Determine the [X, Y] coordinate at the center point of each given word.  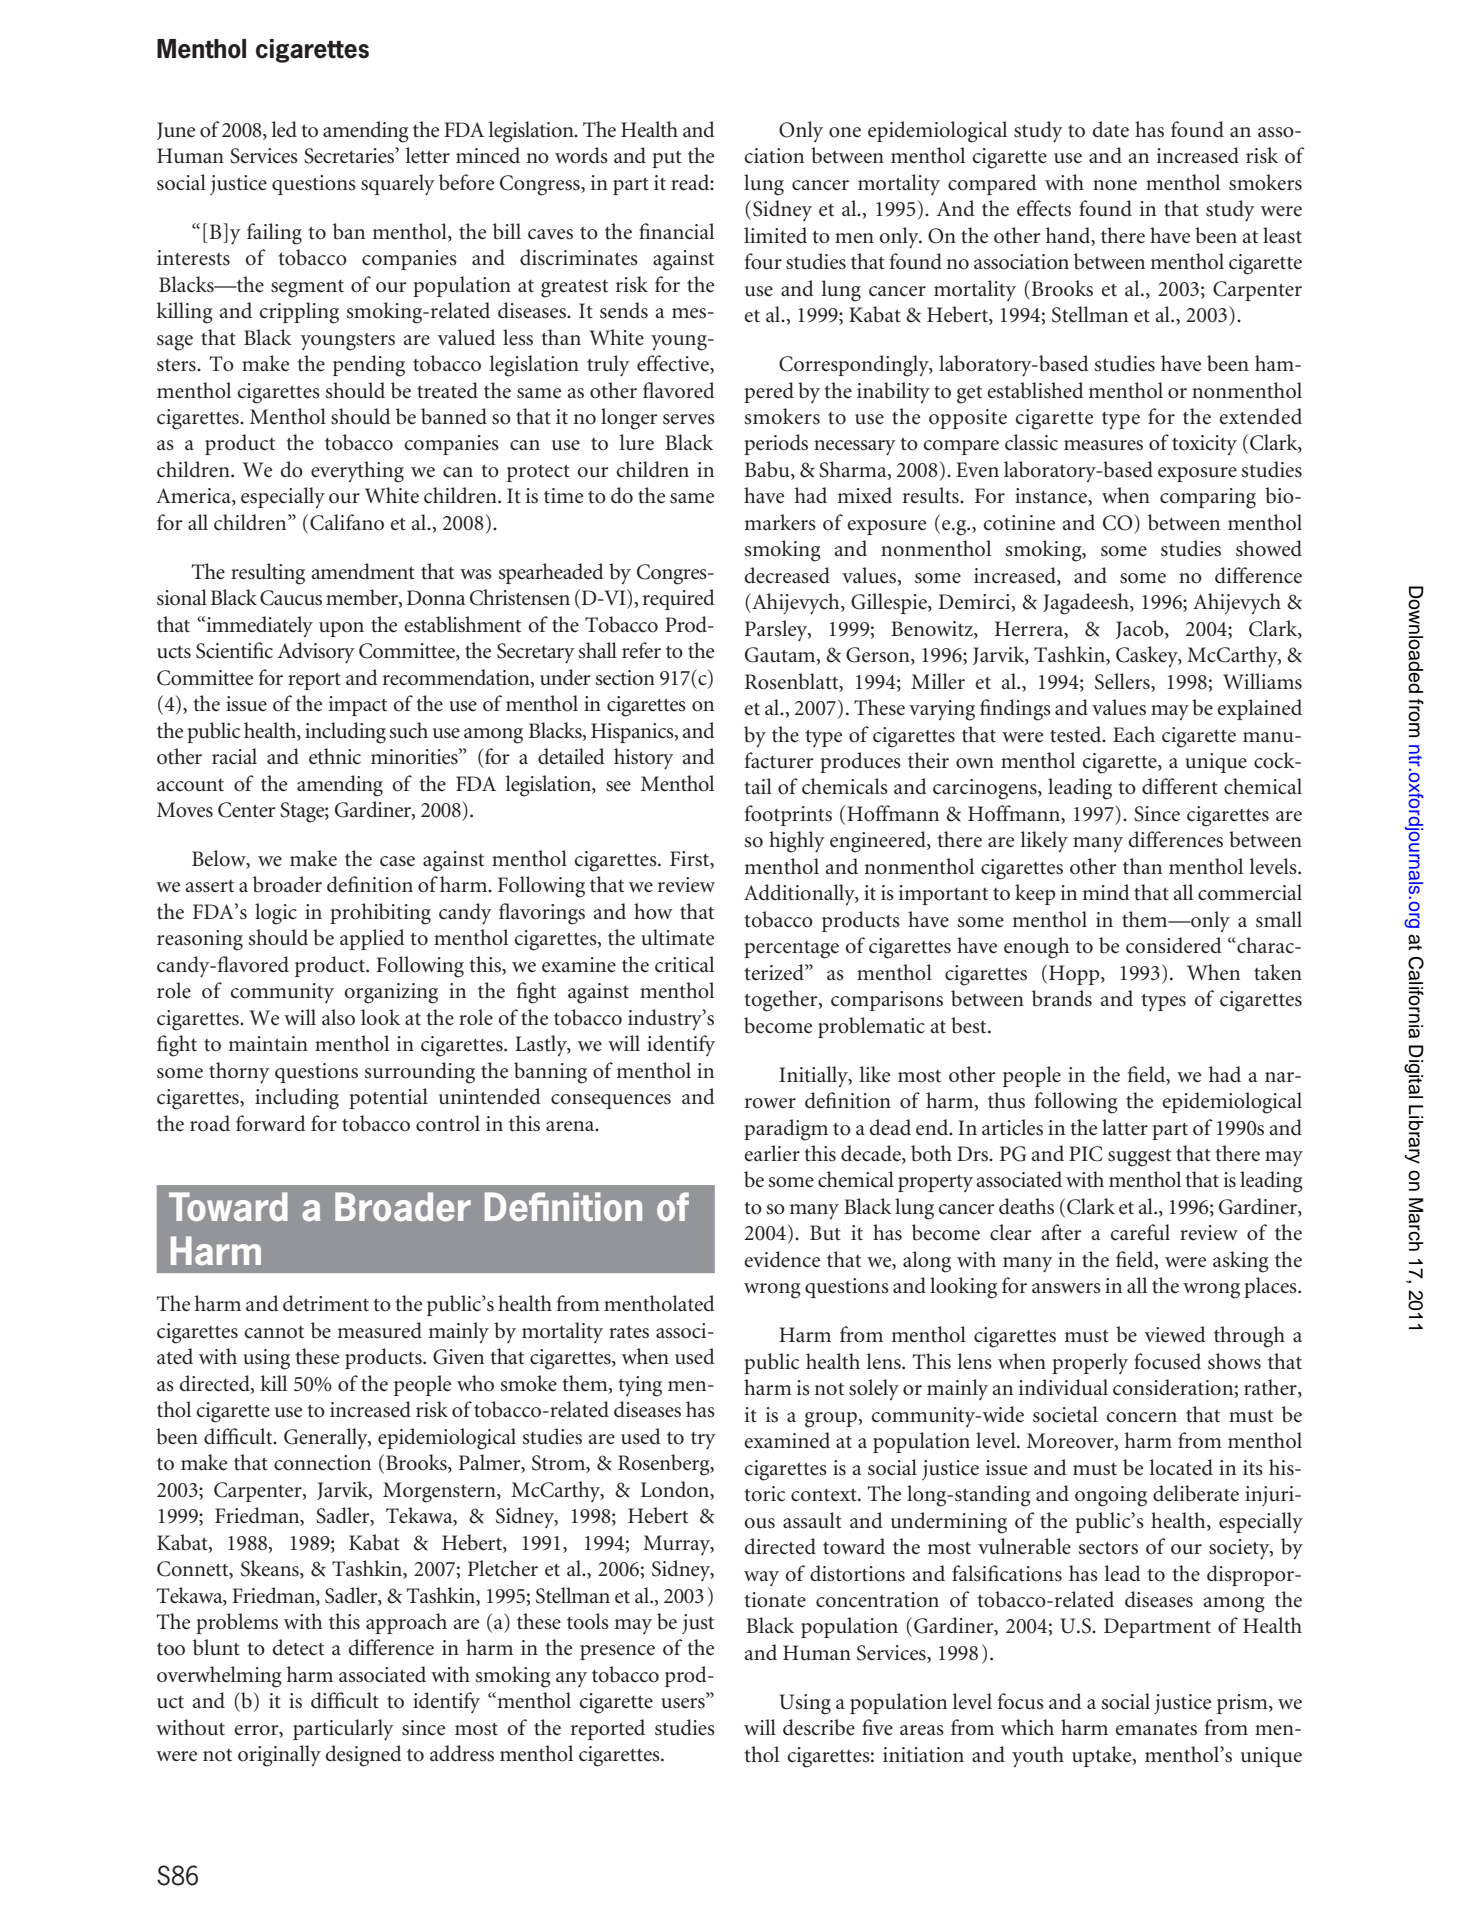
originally [279, 1756]
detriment [326, 1303]
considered [1174, 945]
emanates [1156, 1729]
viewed [1175, 1334]
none [1115, 185]
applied [372, 939]
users [684, 1703]
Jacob [1141, 629]
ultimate [677, 937]
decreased [787, 575]
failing [274, 234]
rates [629, 1332]
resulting [268, 574]
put [667, 159]
